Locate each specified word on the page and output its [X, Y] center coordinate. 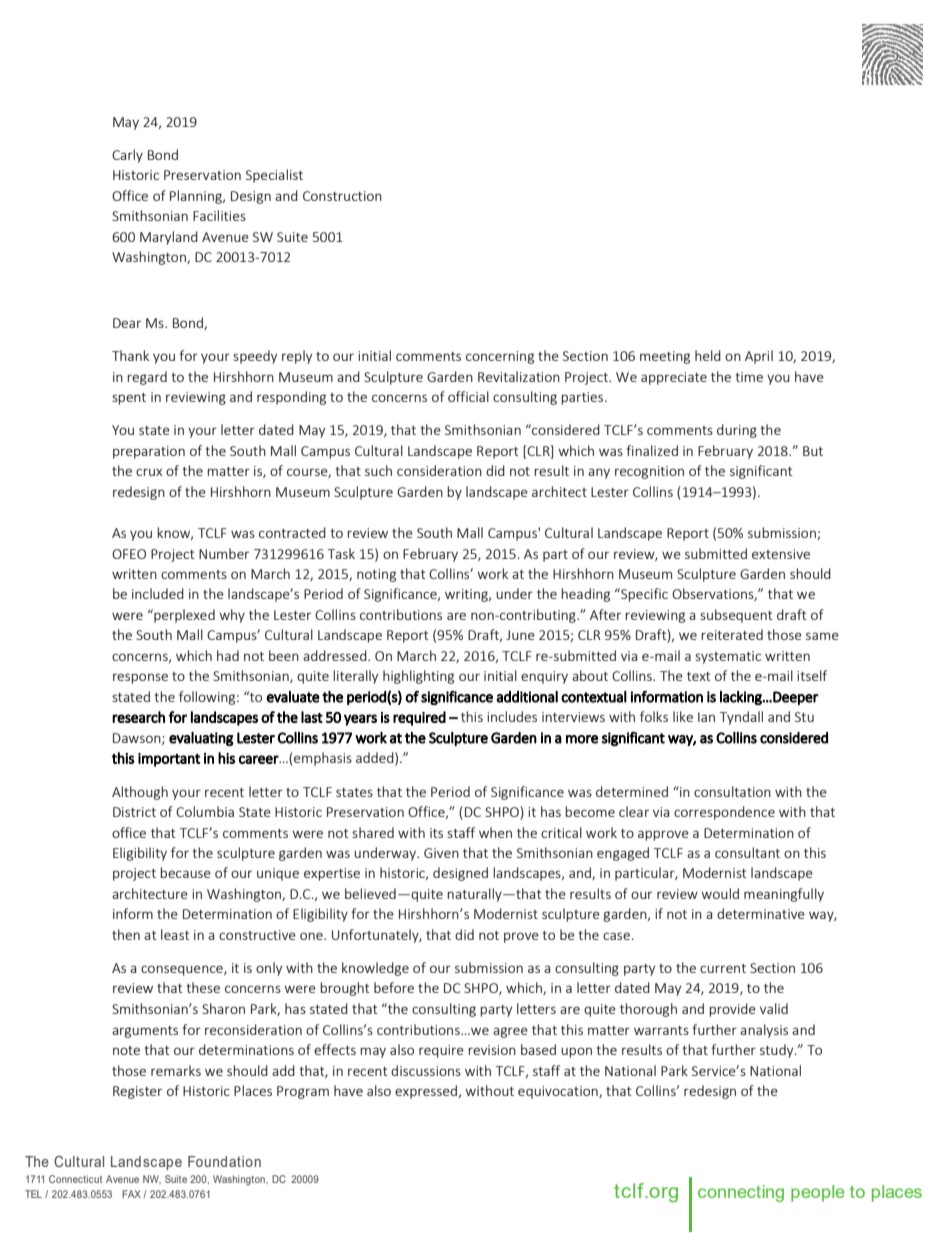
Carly [127, 156]
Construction [342, 196]
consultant [747, 852]
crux [149, 472]
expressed [426, 1092]
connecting [741, 1193]
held [708, 355]
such [378, 470]
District [134, 812]
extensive [781, 554]
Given [441, 853]
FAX [131, 1194]
